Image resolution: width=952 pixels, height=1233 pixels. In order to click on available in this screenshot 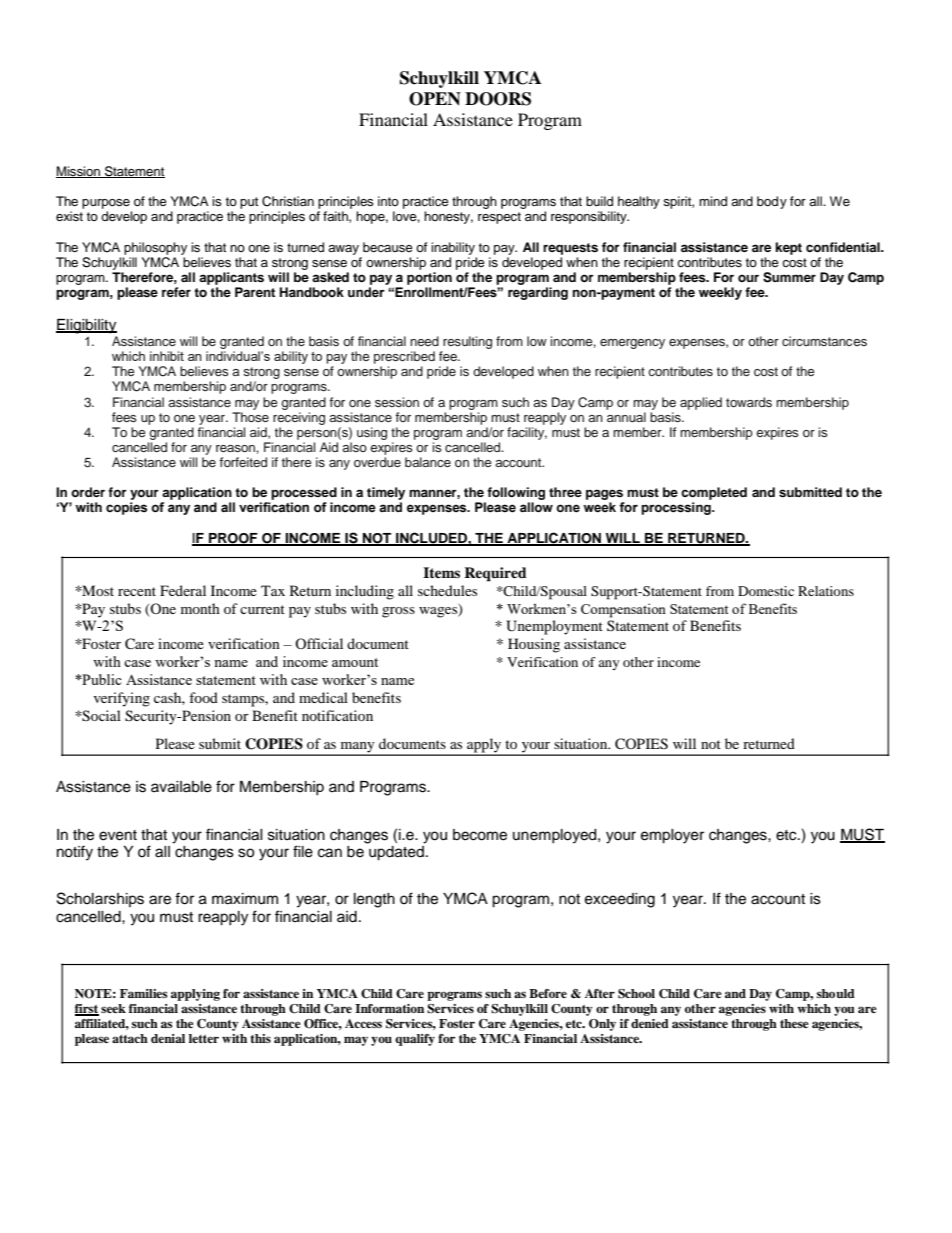, I will do `click(181, 787)`.
